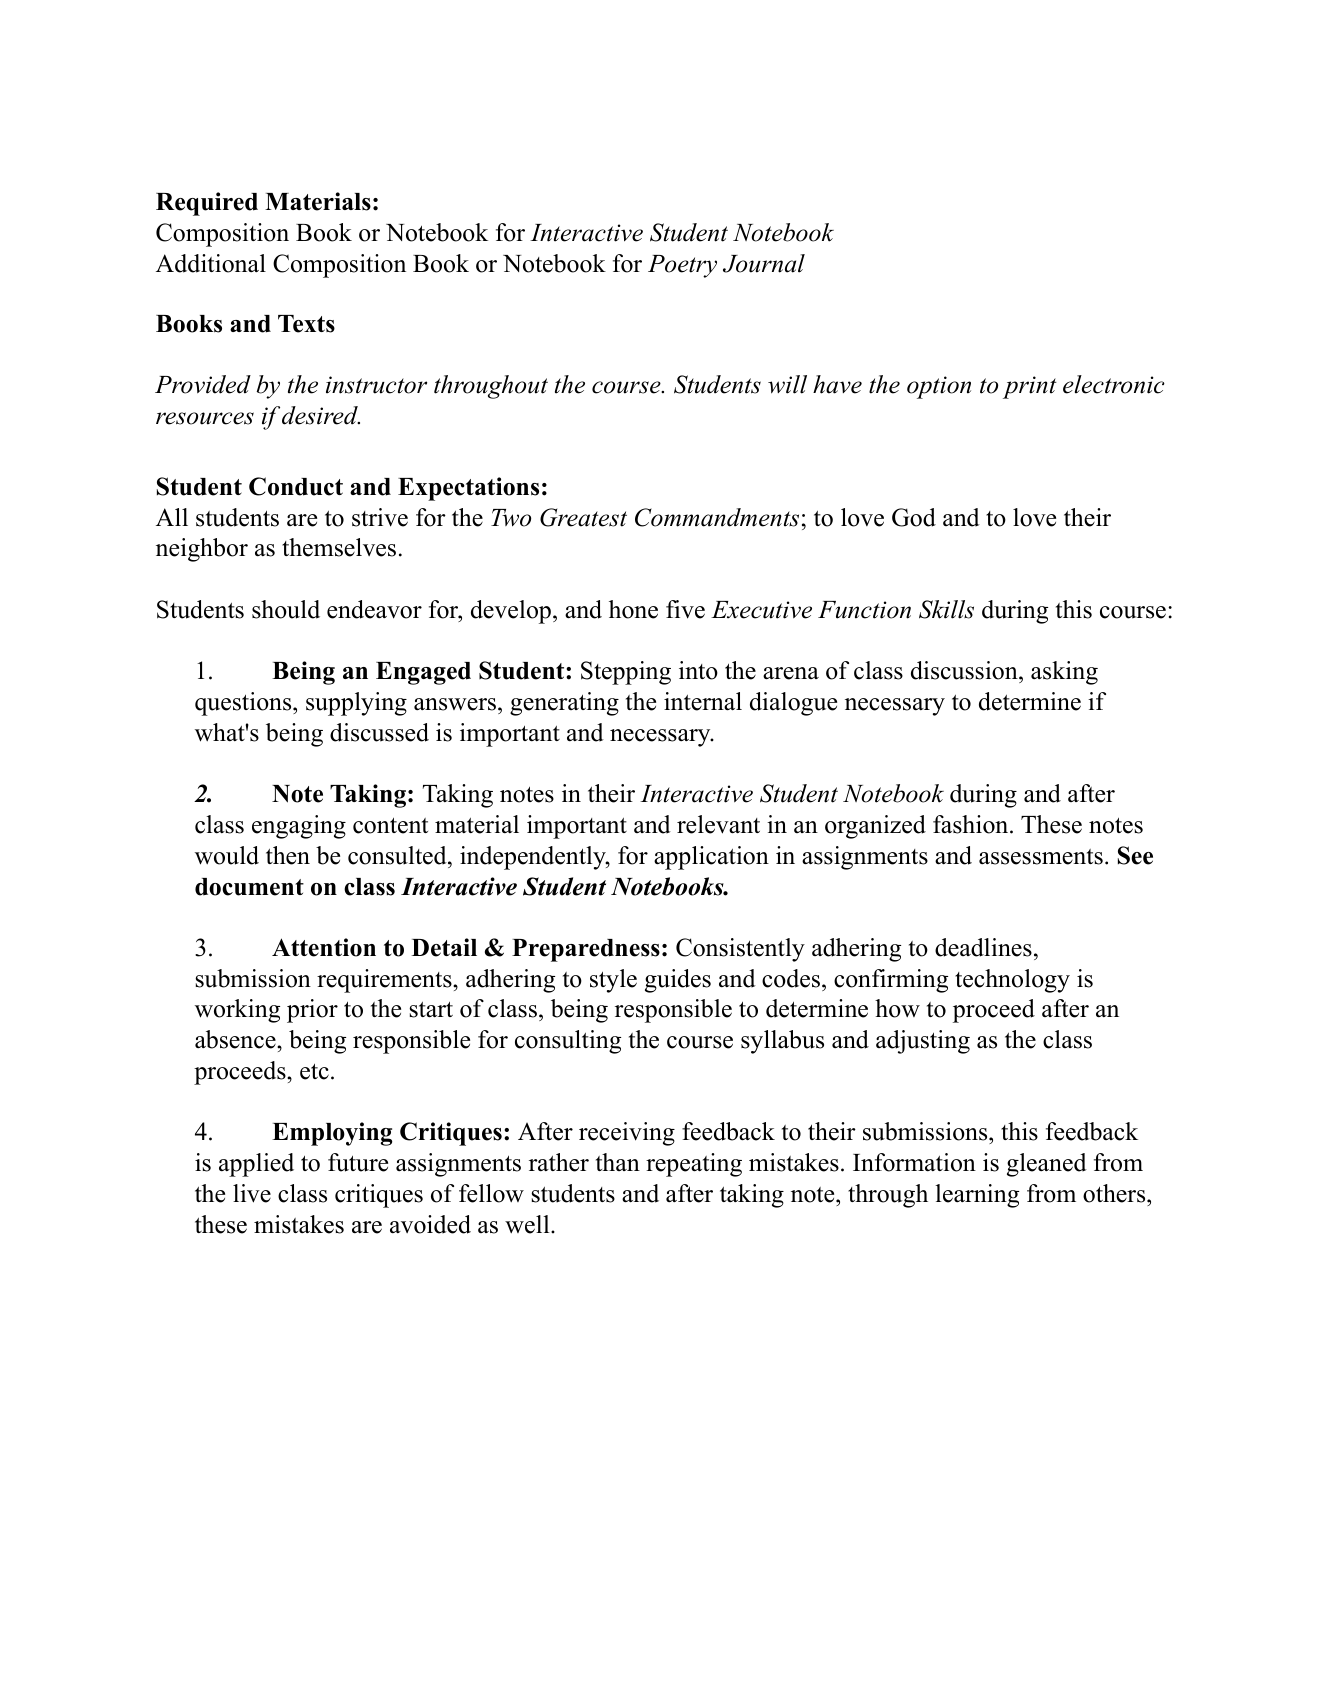  What do you see at coordinates (211, 263) in the screenshot?
I see `Additional` at bounding box center [211, 263].
